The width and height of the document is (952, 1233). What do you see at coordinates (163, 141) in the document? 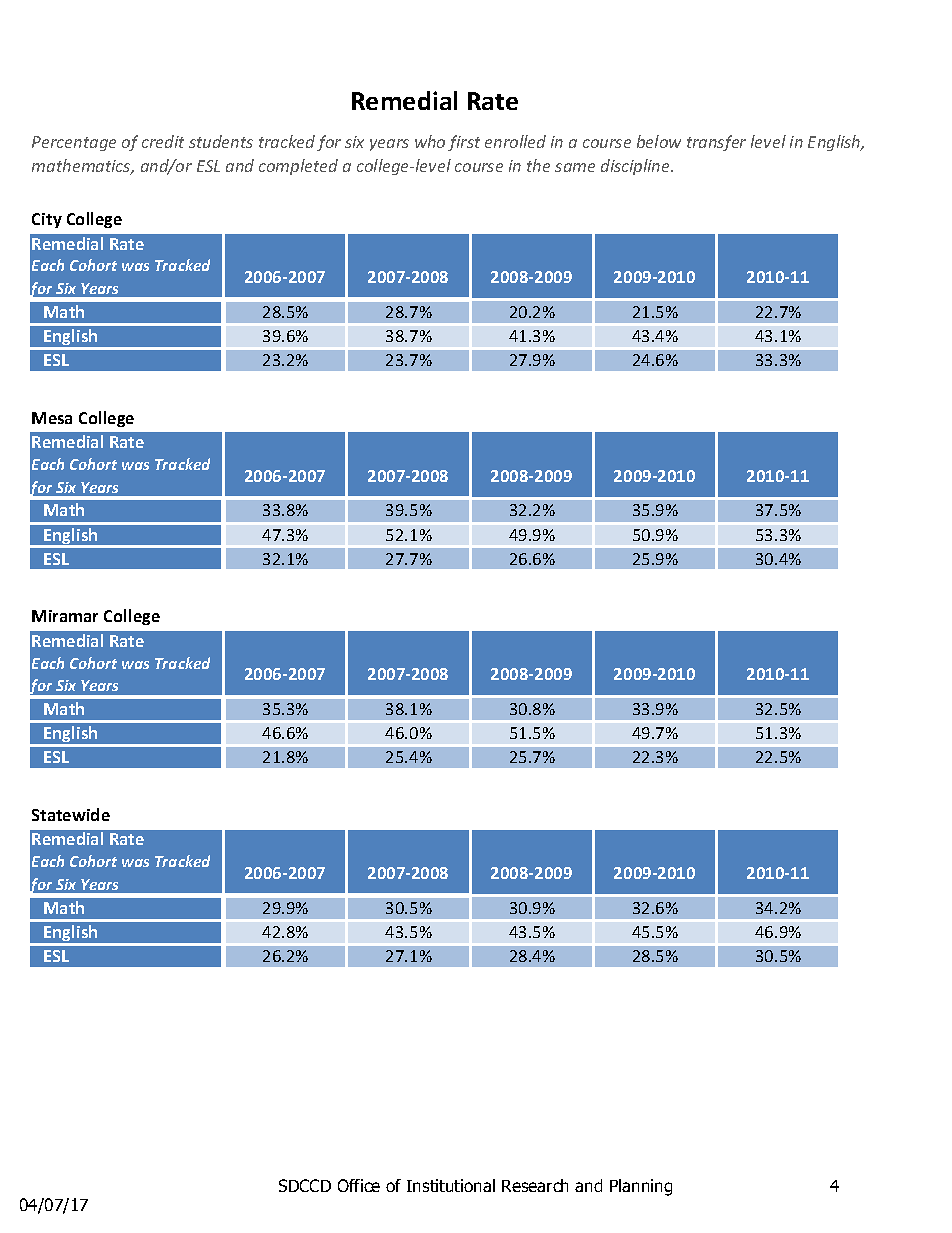
I see `credit` at bounding box center [163, 141].
